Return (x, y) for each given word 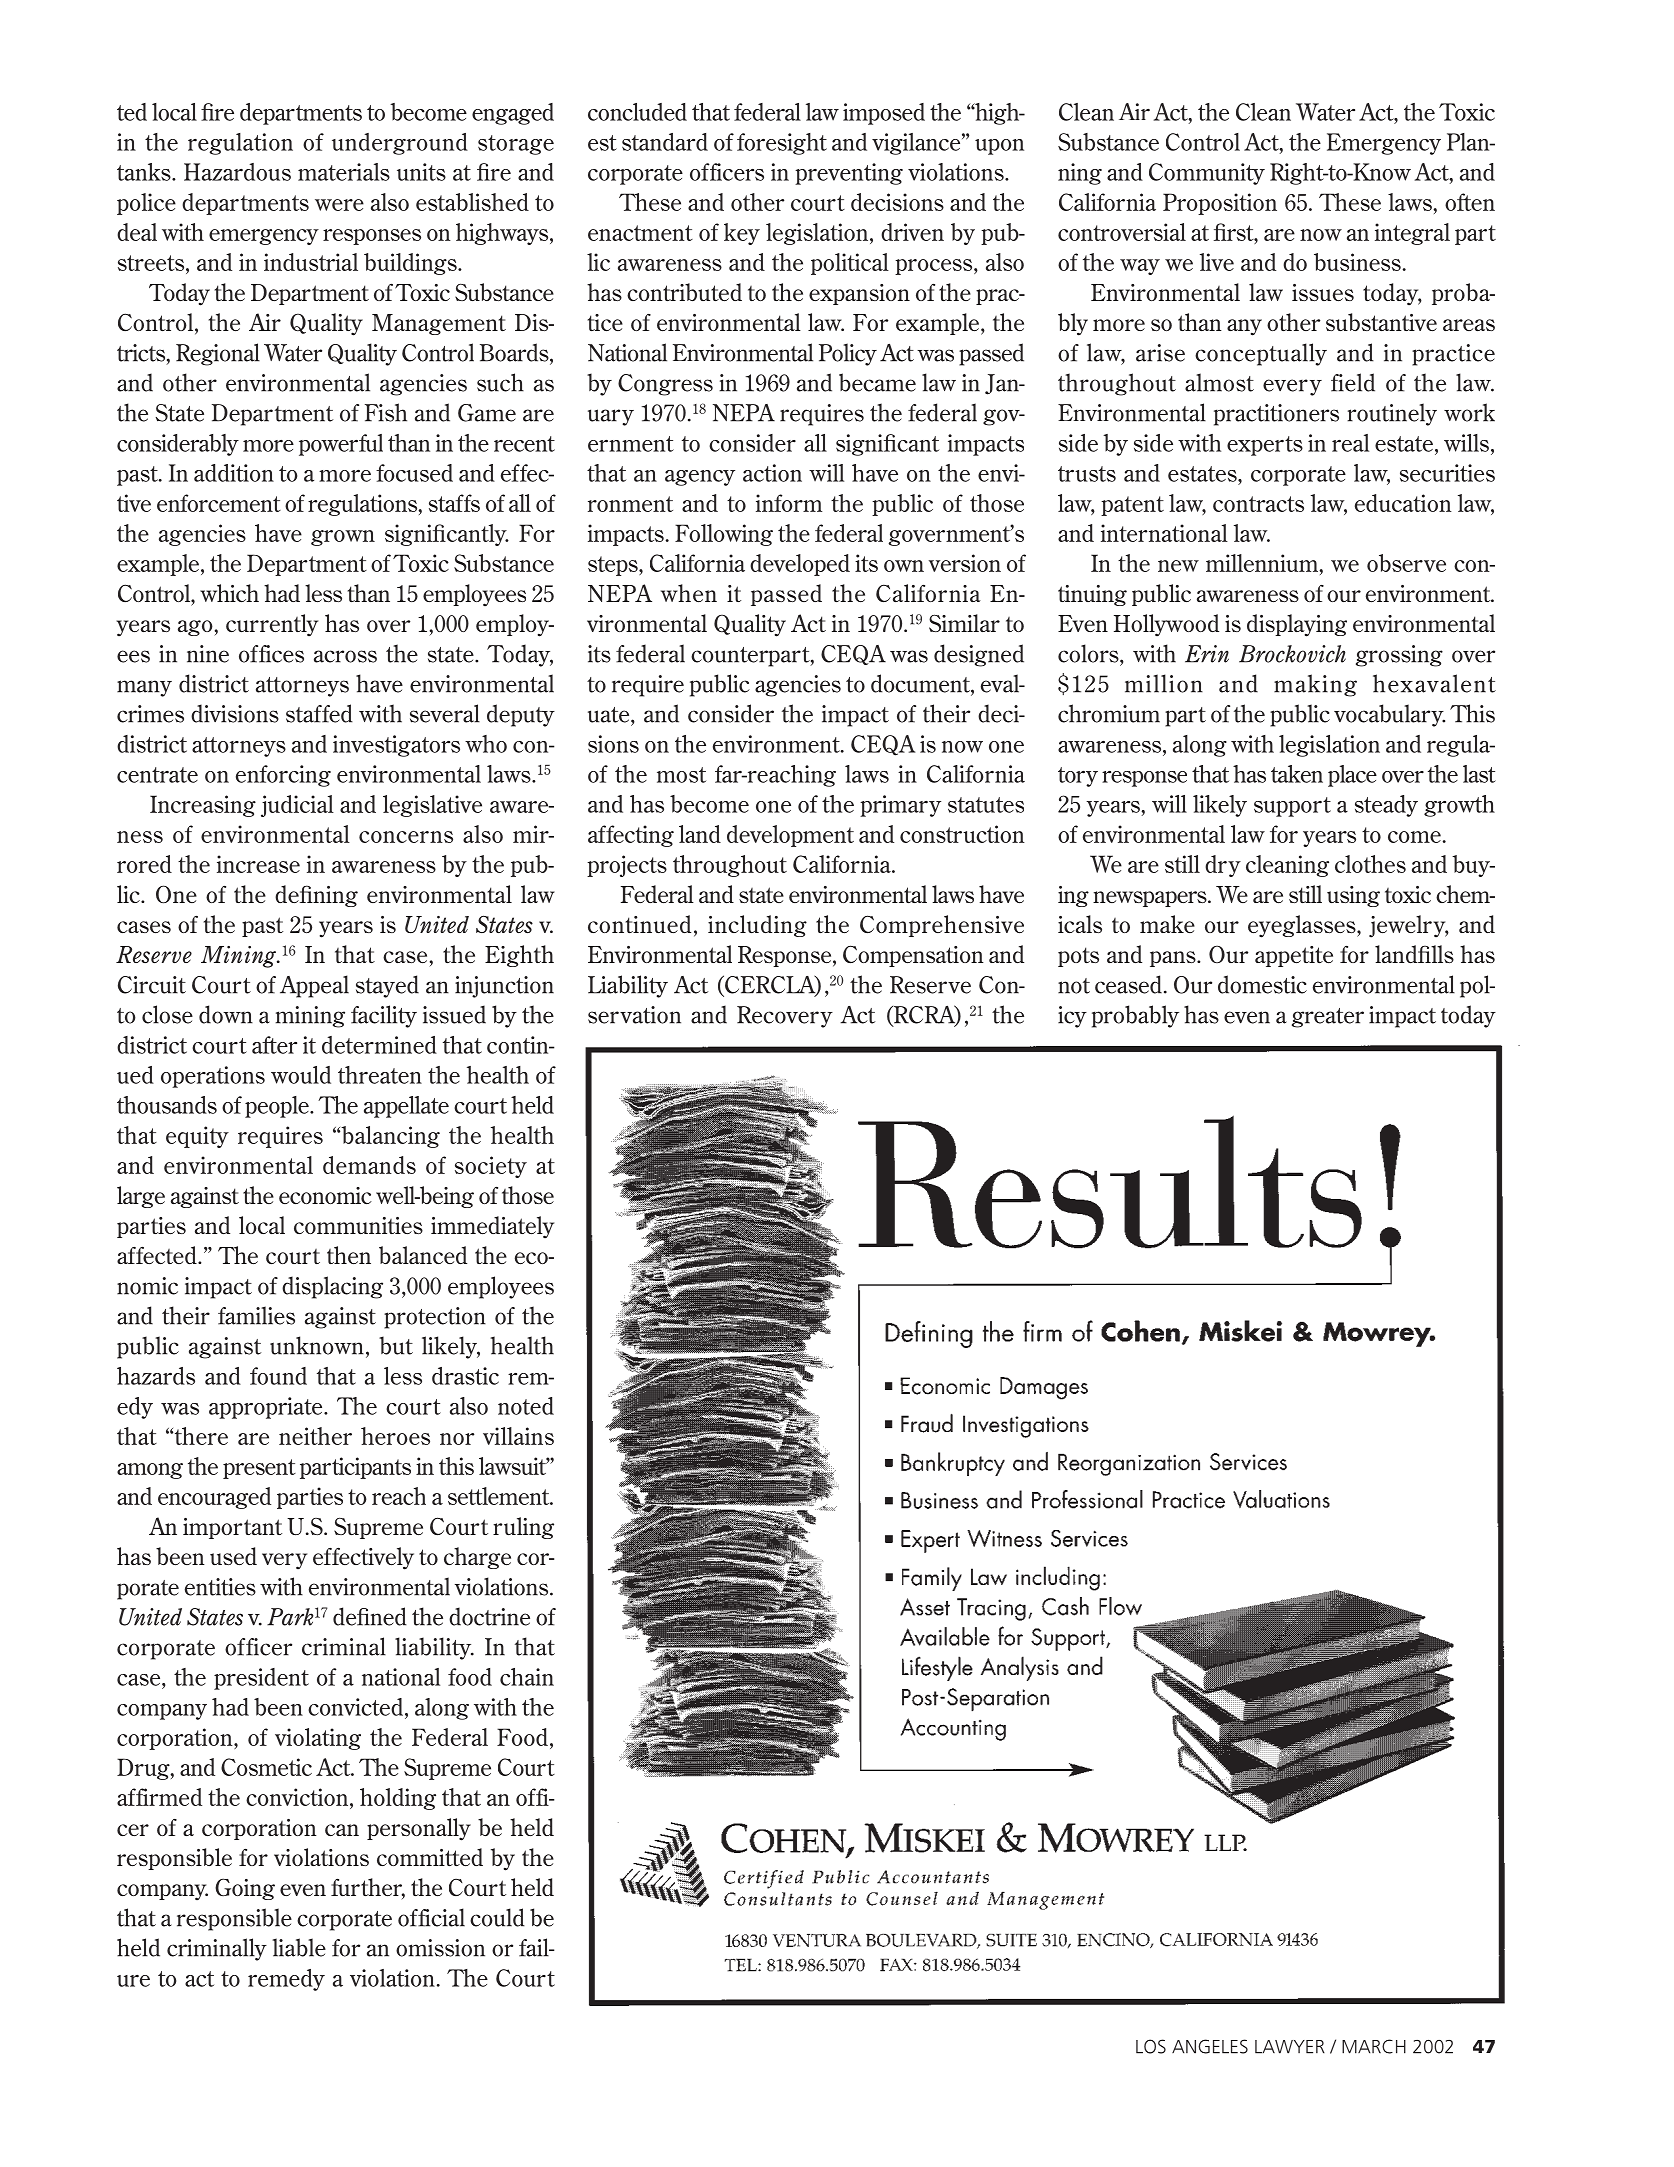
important (232, 1528)
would (301, 1075)
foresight (782, 144)
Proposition (1220, 204)
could (497, 1917)
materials (344, 172)
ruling (523, 1528)
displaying (1297, 625)
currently (272, 625)
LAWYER (1290, 2047)
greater (1328, 1018)
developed (800, 565)
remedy (286, 1980)
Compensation (913, 956)
